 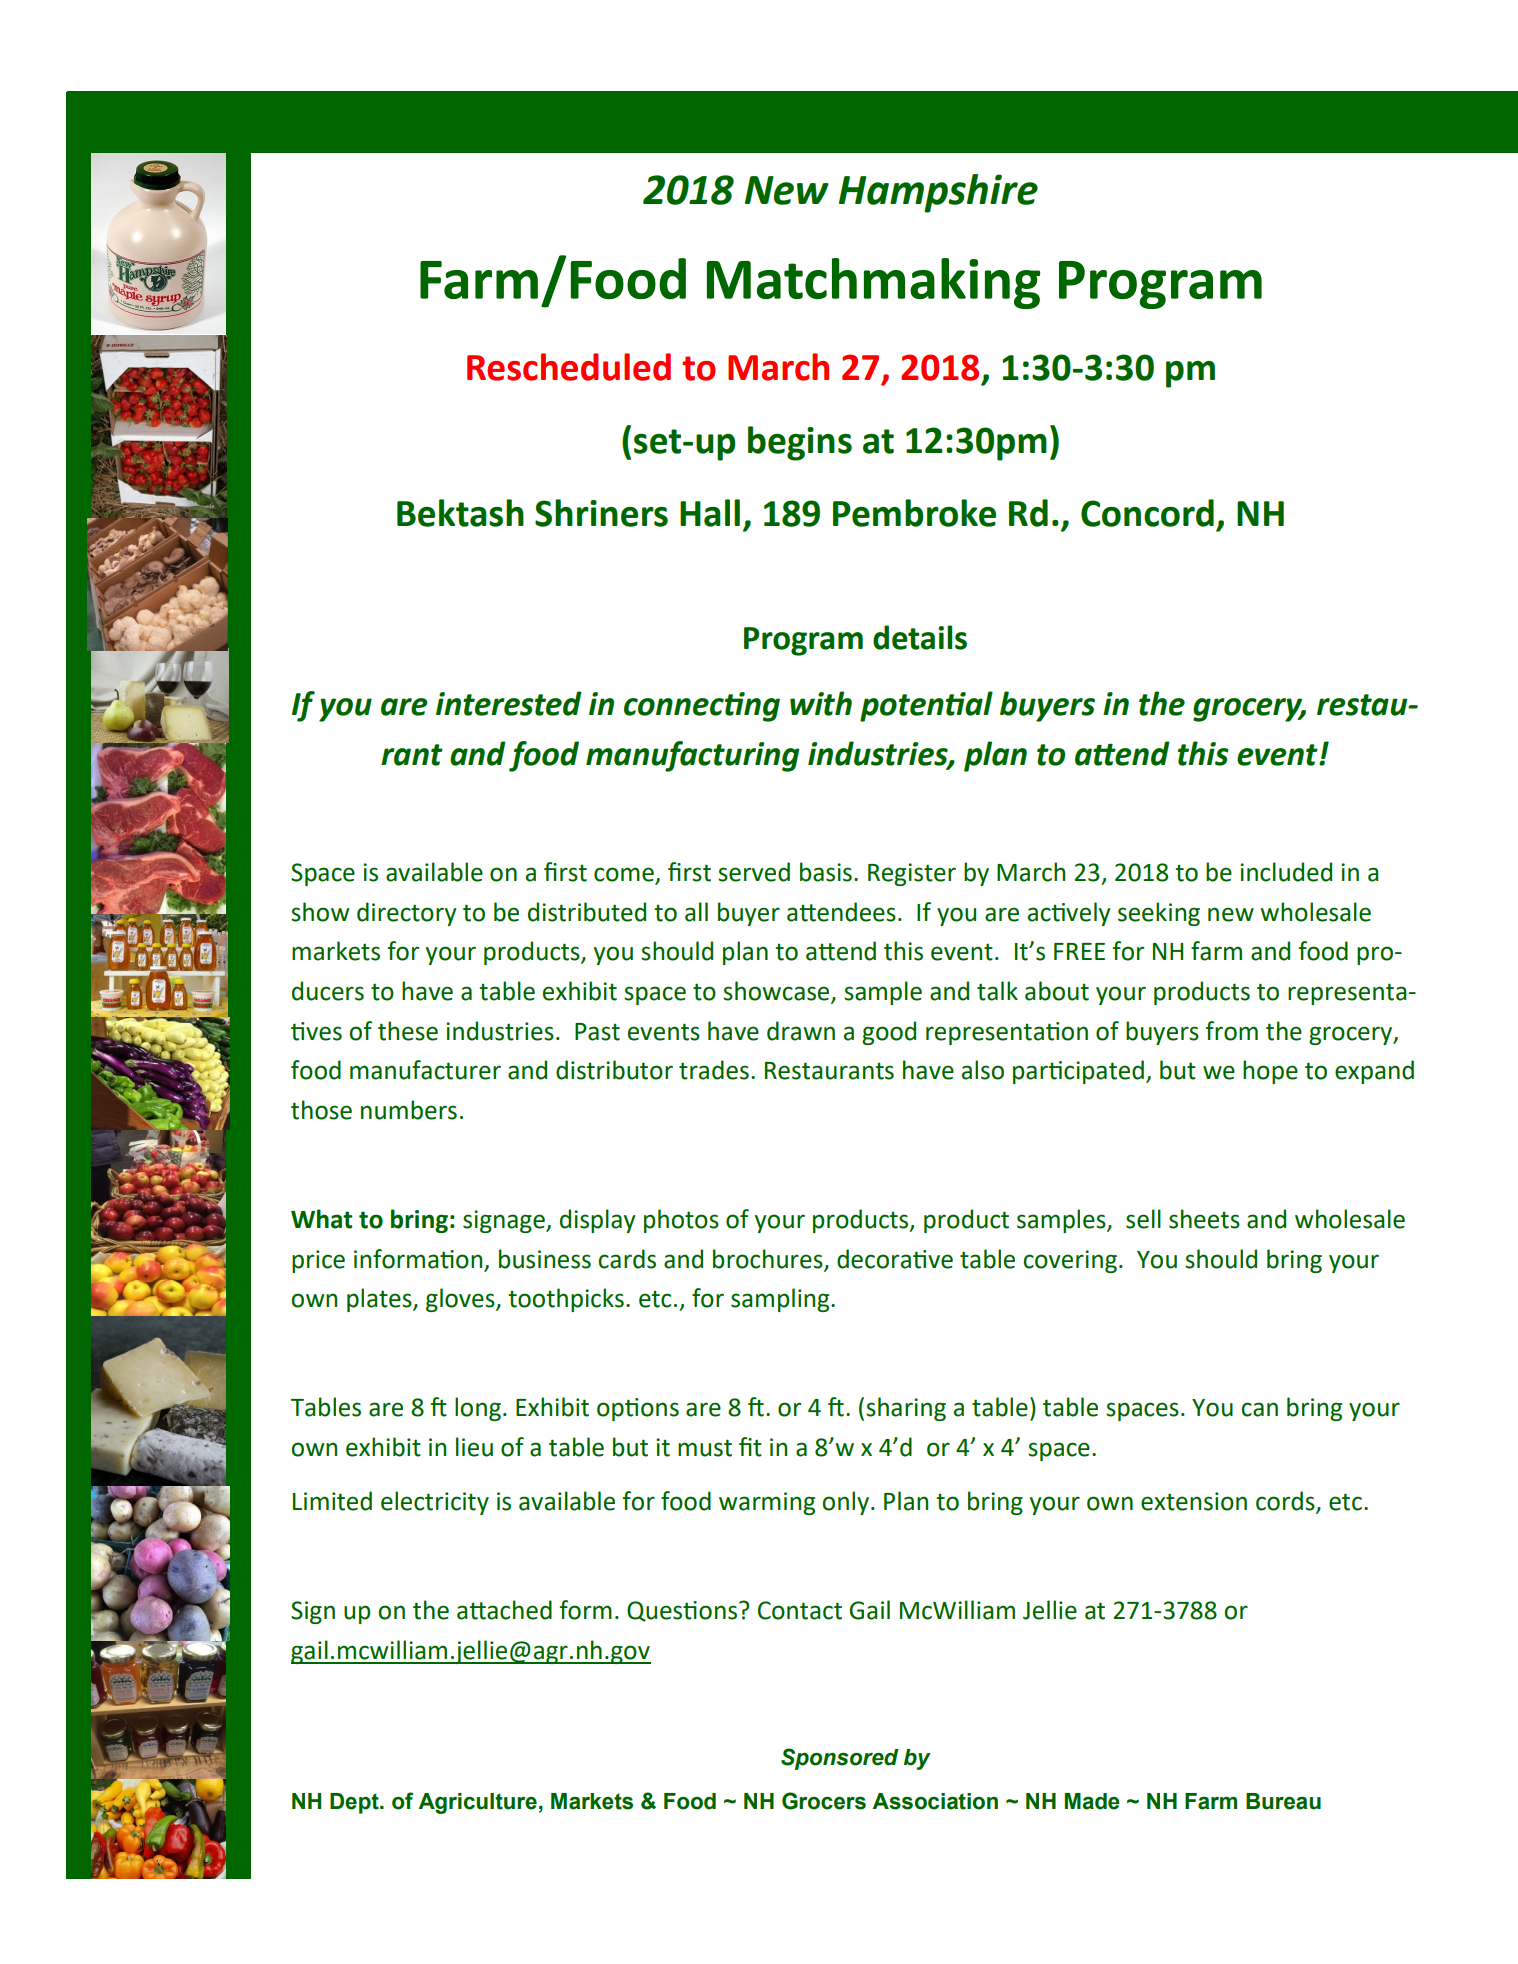 I want to click on Hampshire, so click(x=938, y=193).
